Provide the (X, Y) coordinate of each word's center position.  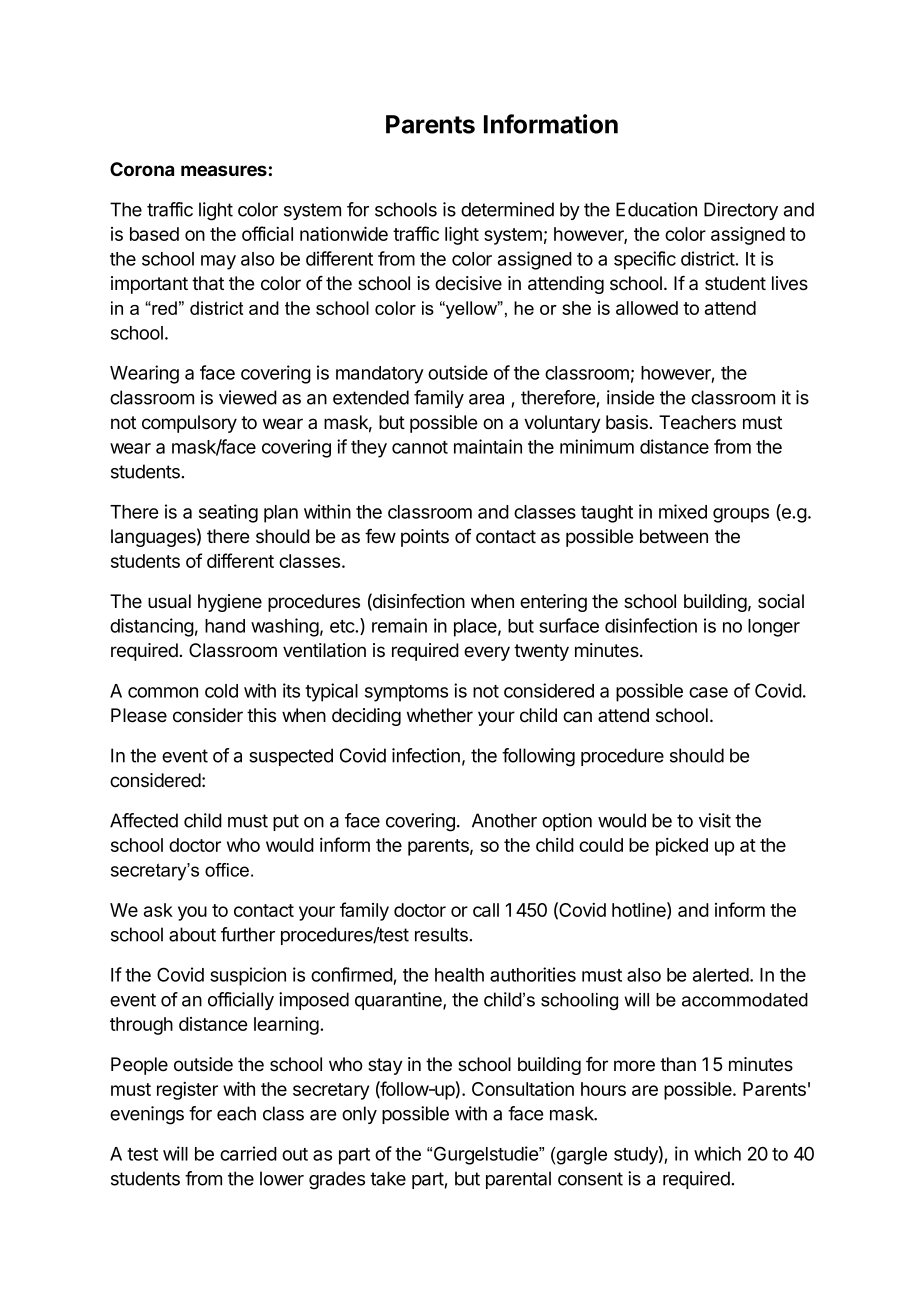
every (487, 653)
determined (507, 209)
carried (248, 1153)
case (708, 692)
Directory (741, 211)
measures (224, 170)
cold (221, 691)
